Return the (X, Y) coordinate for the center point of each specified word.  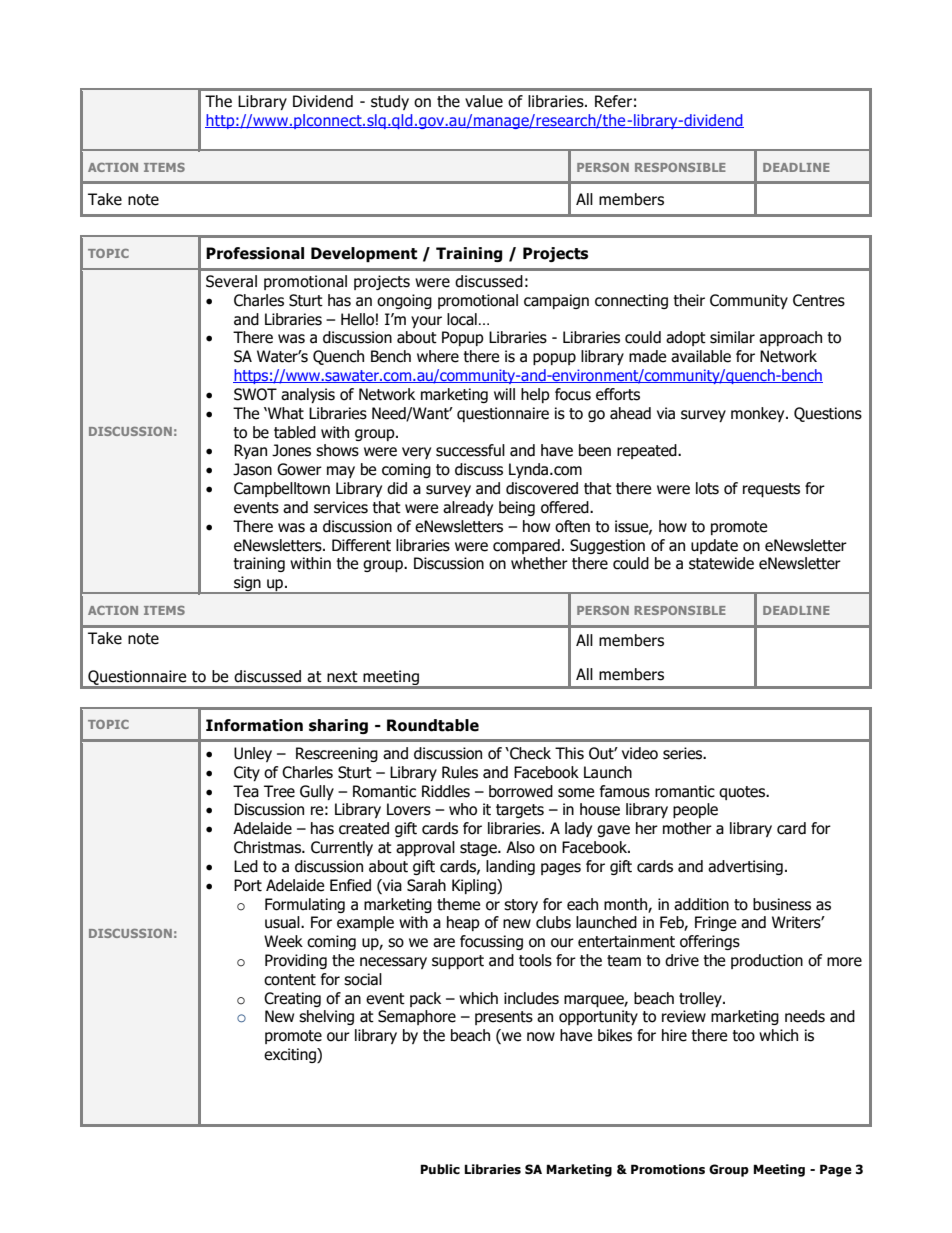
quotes (743, 793)
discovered (542, 488)
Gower (299, 469)
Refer (613, 101)
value (484, 101)
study (390, 102)
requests (771, 490)
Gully (317, 792)
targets (520, 811)
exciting (291, 1055)
